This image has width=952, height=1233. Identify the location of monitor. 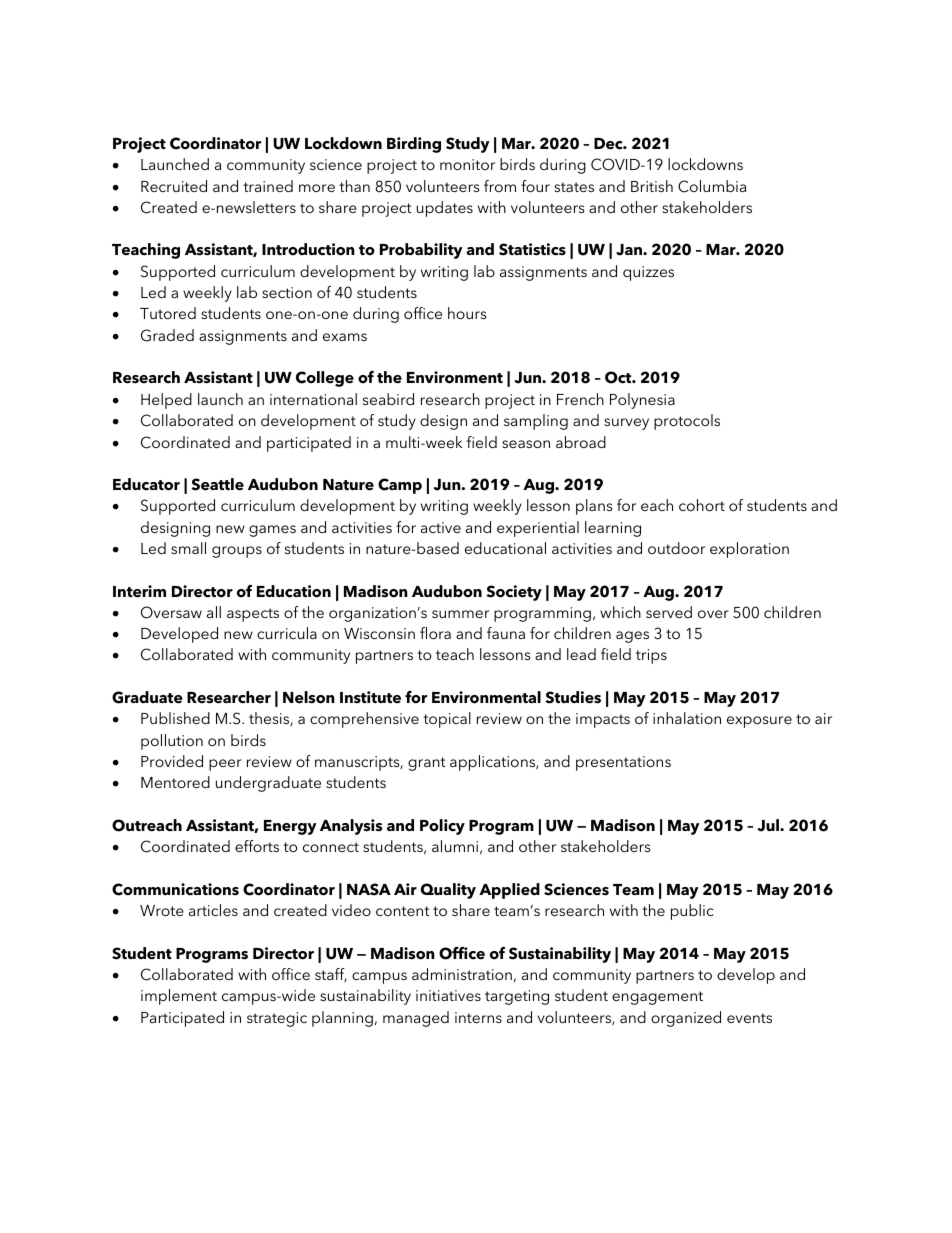
(467, 164).
